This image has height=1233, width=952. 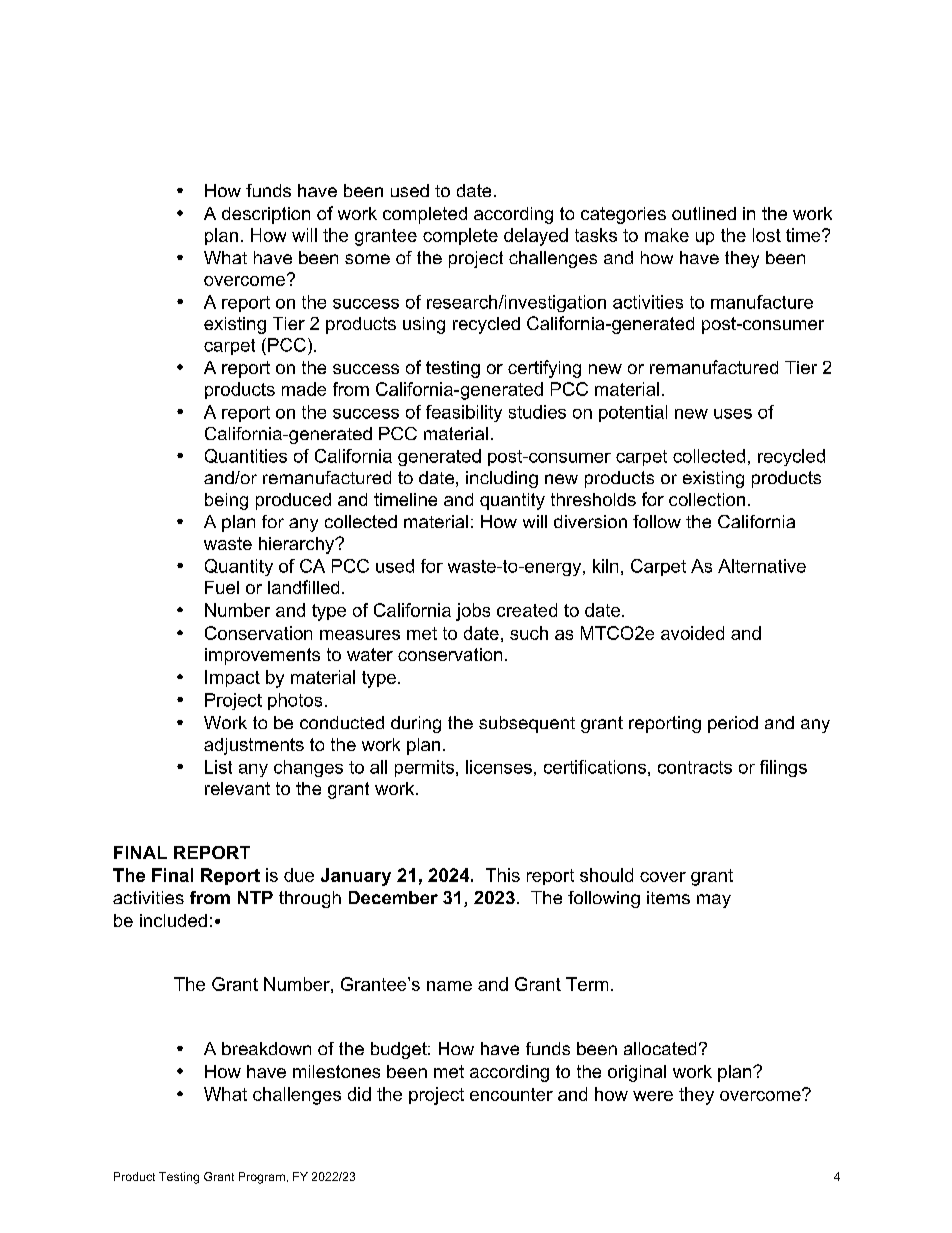 I want to click on This, so click(x=503, y=875).
